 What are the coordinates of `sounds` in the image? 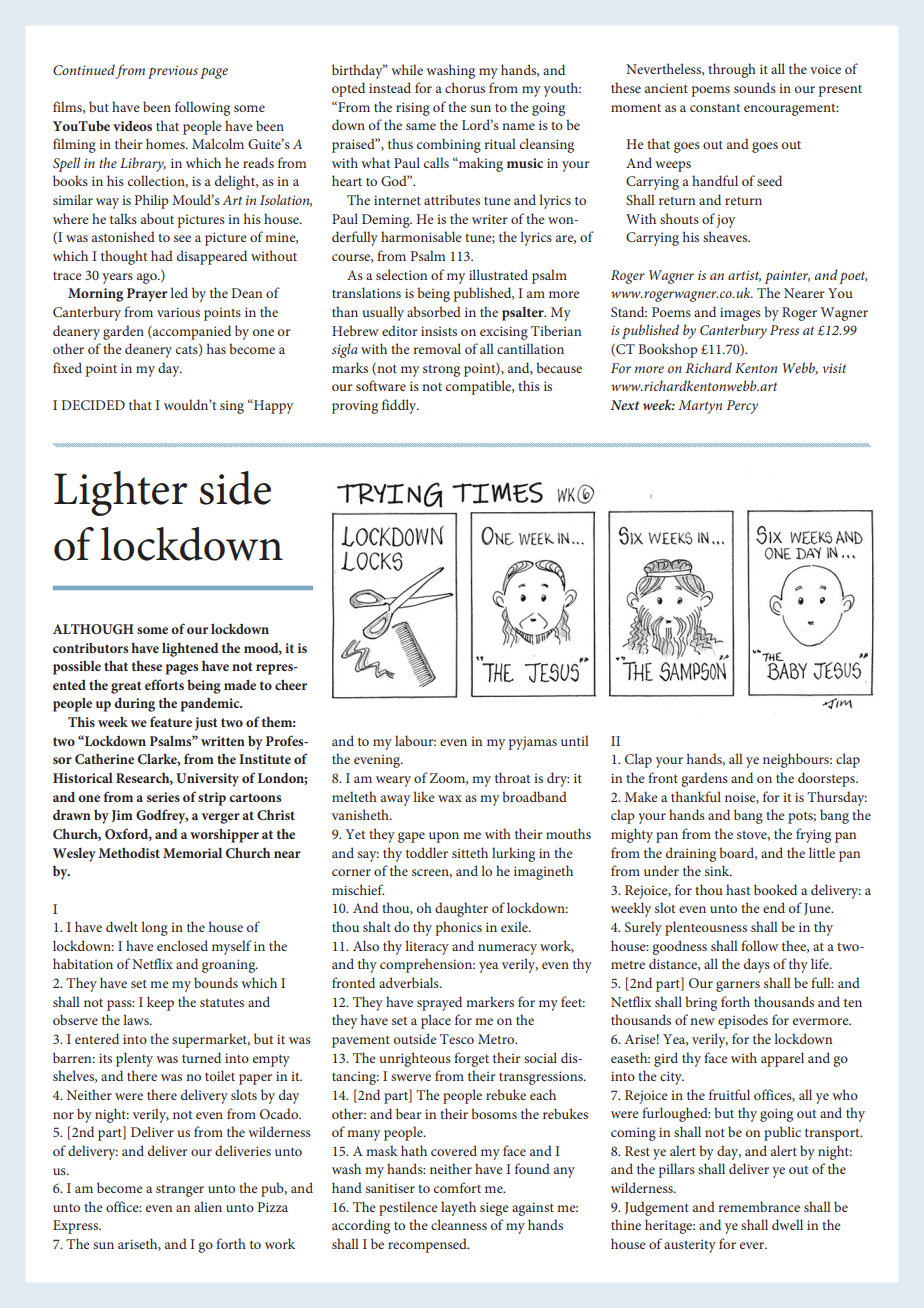 It's located at (755, 87).
